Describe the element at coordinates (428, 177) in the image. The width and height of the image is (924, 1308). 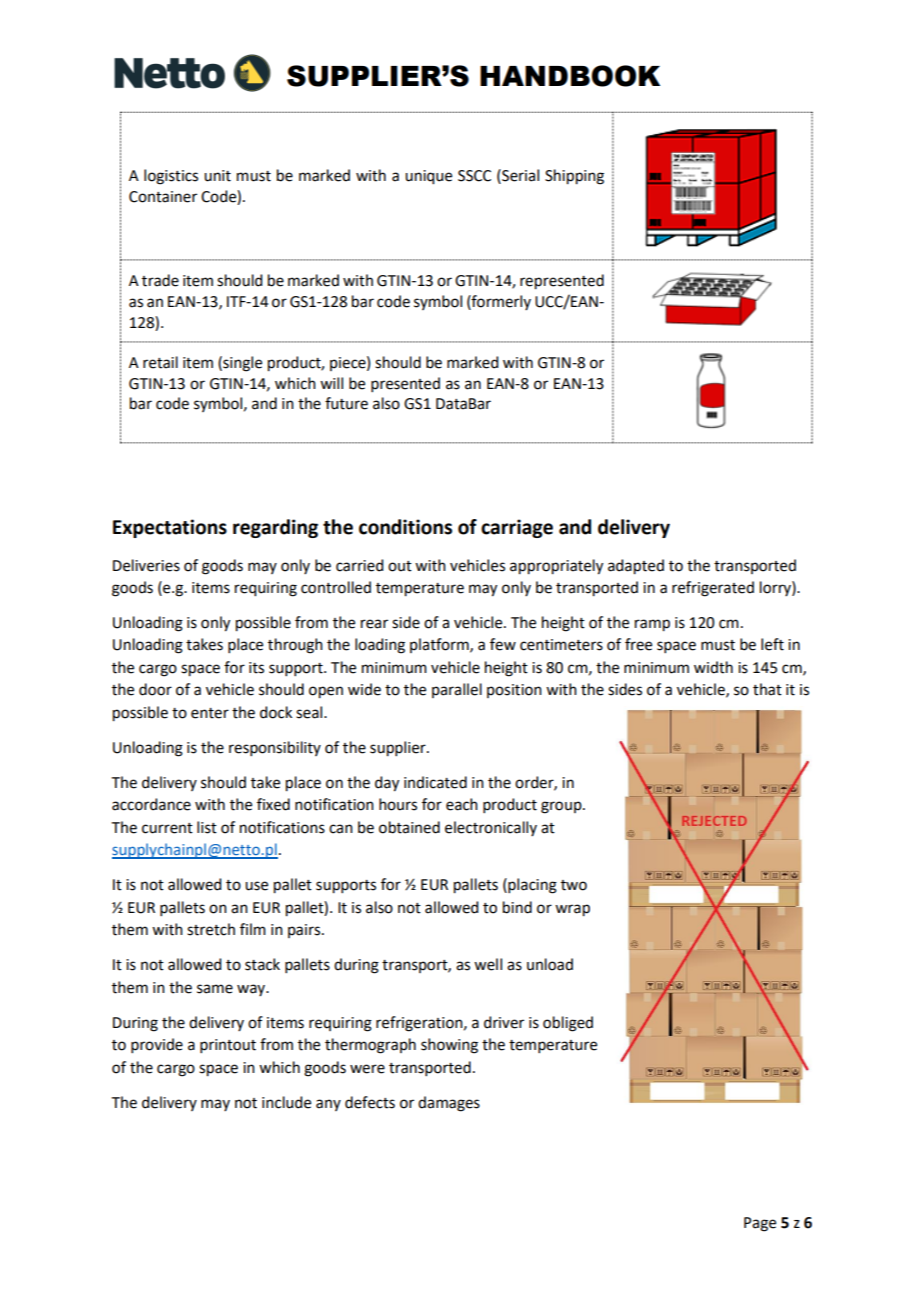
I see `unique` at that location.
